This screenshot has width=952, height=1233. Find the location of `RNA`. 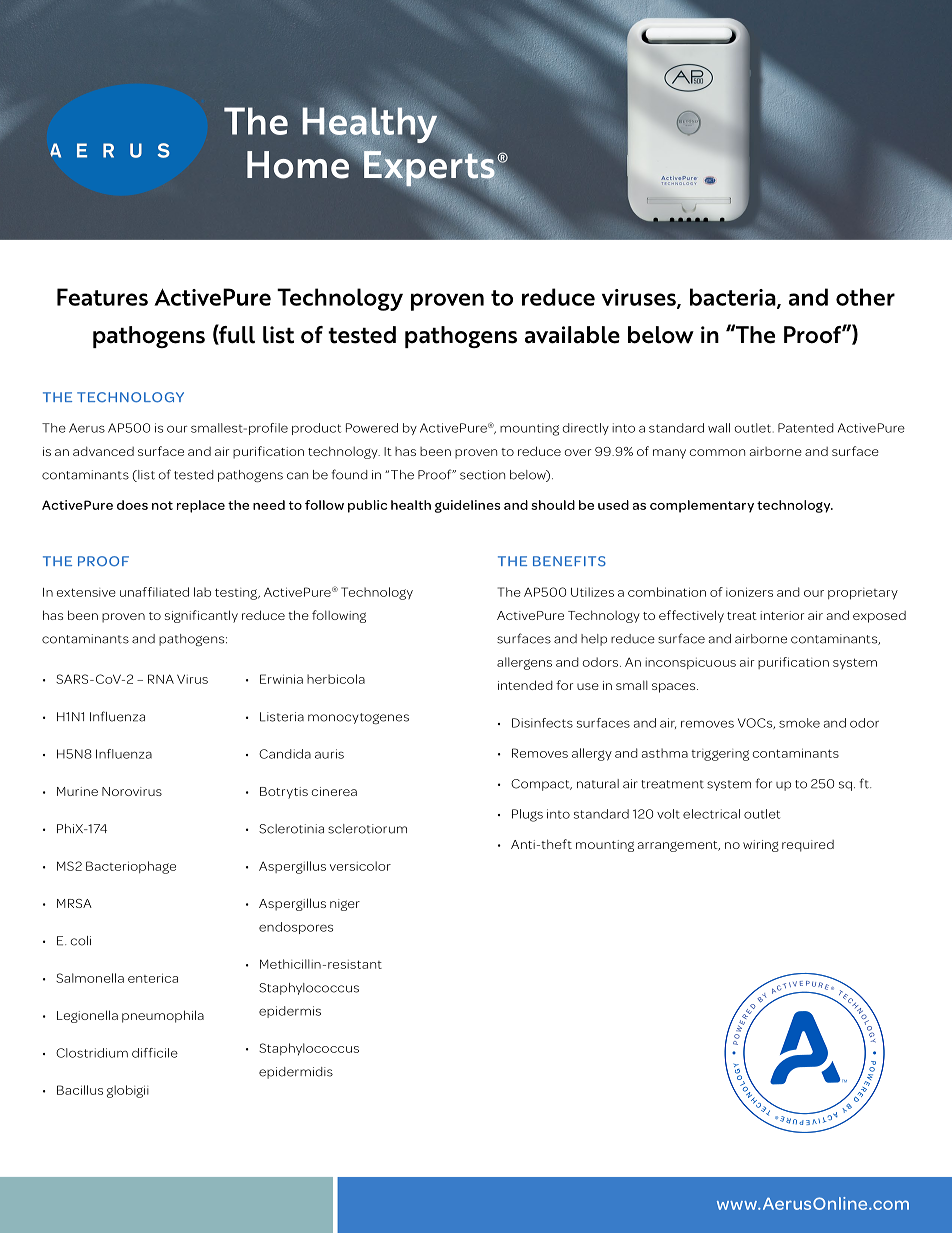

RNA is located at coordinates (161, 679).
